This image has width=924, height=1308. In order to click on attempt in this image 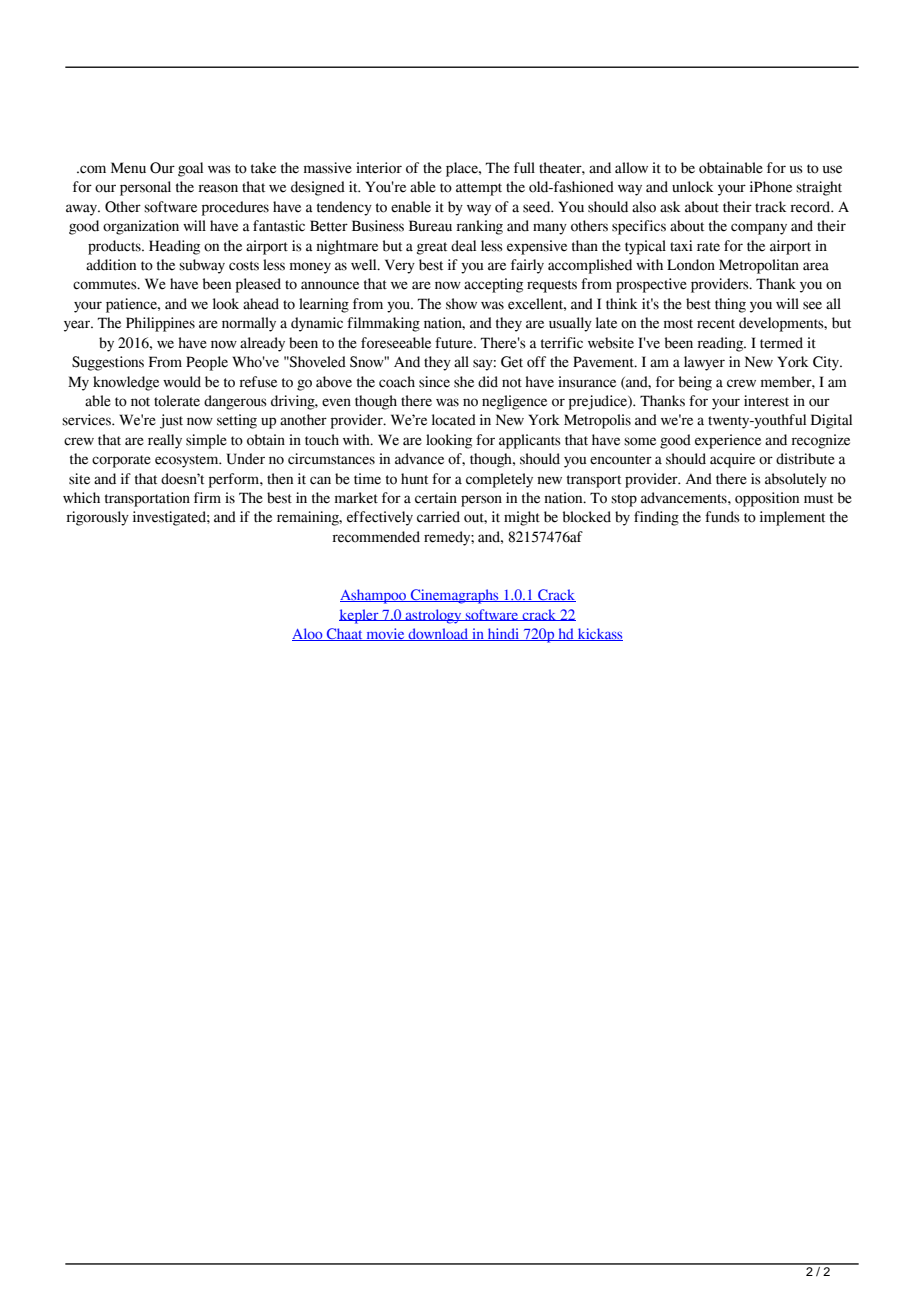, I will do `click(479, 189)`.
